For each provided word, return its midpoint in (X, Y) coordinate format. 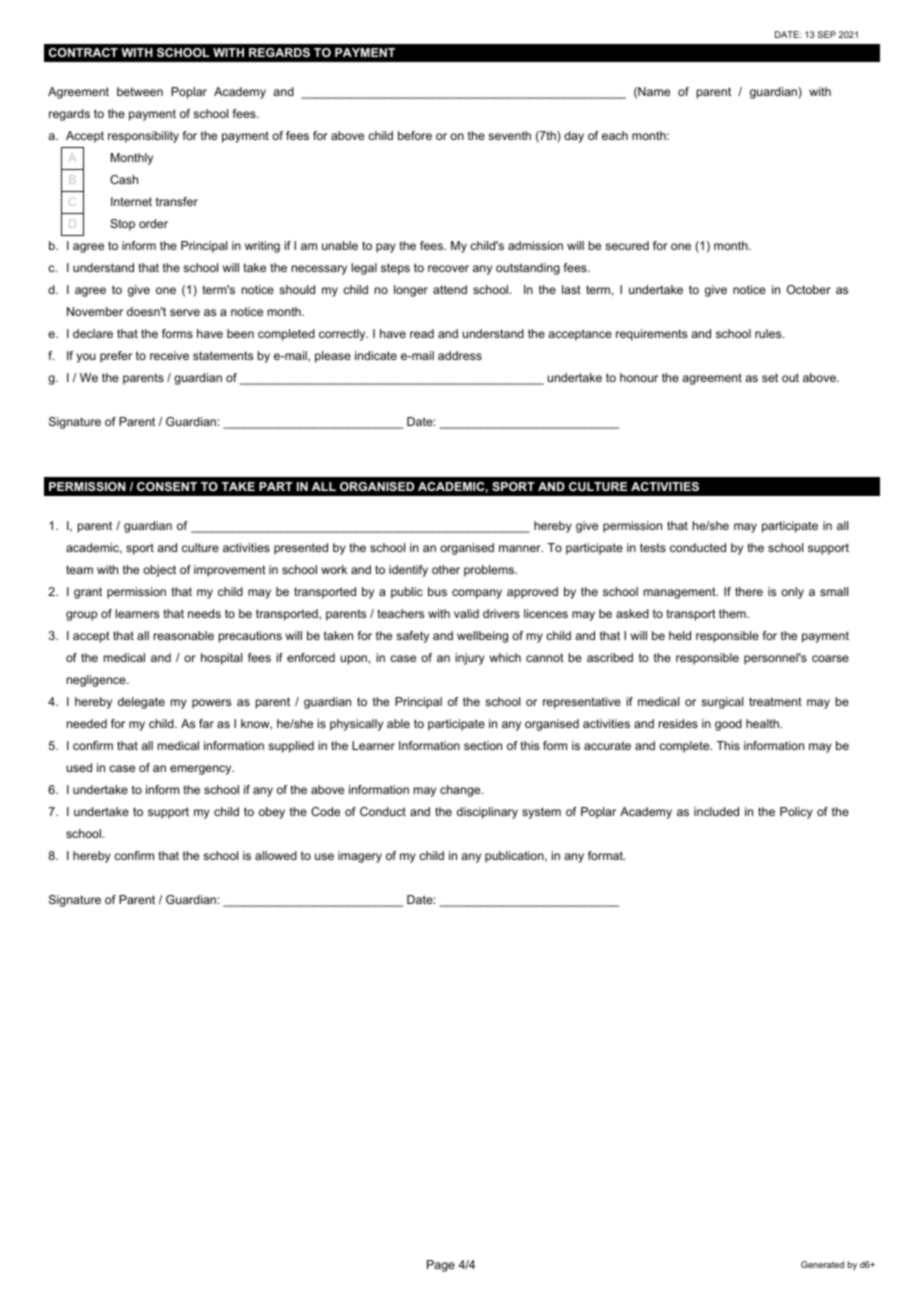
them (733, 613)
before (415, 135)
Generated (822, 1264)
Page (441, 1266)
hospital (221, 659)
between (140, 91)
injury (470, 659)
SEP (827, 34)
